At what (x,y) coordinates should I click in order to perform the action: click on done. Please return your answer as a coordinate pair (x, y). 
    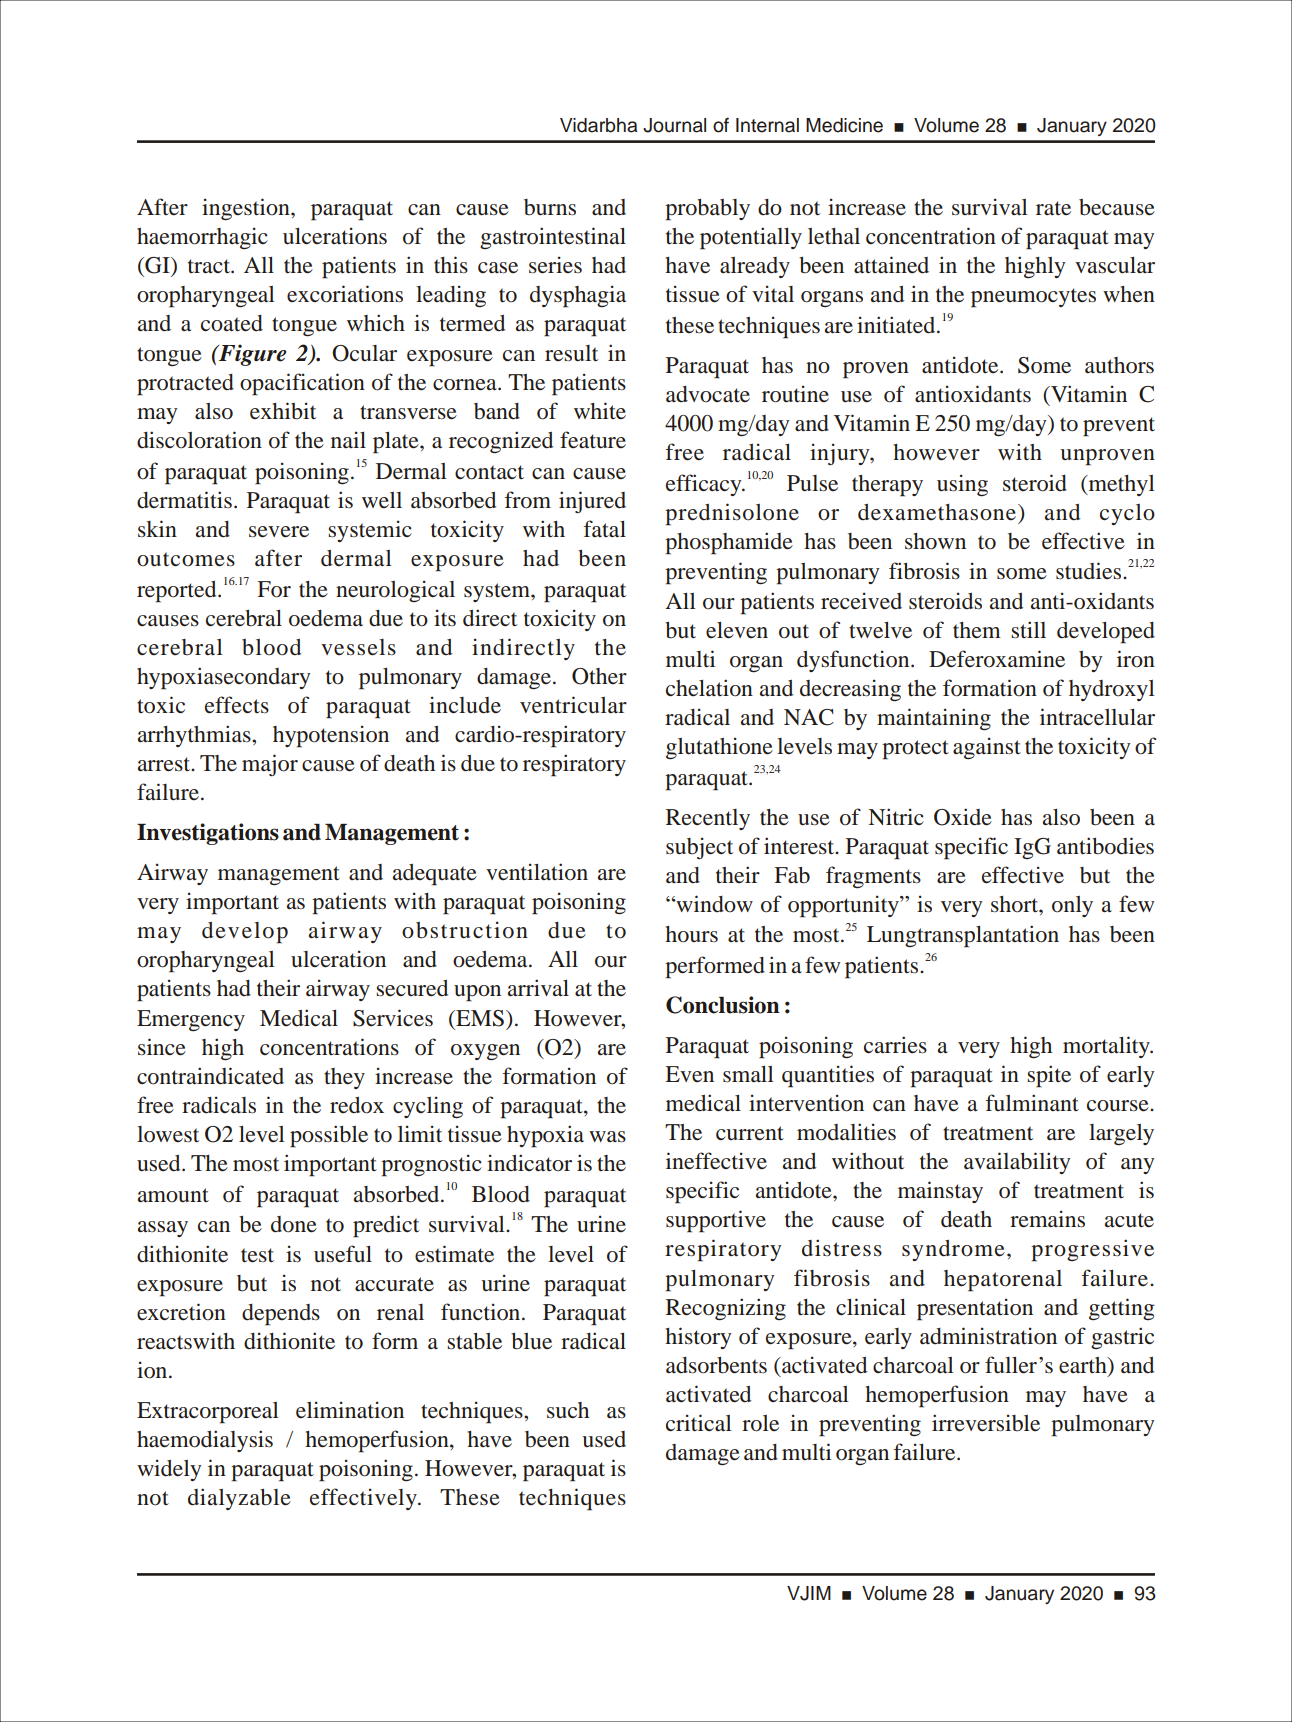
    Looking at the image, I should click on (294, 1224).
